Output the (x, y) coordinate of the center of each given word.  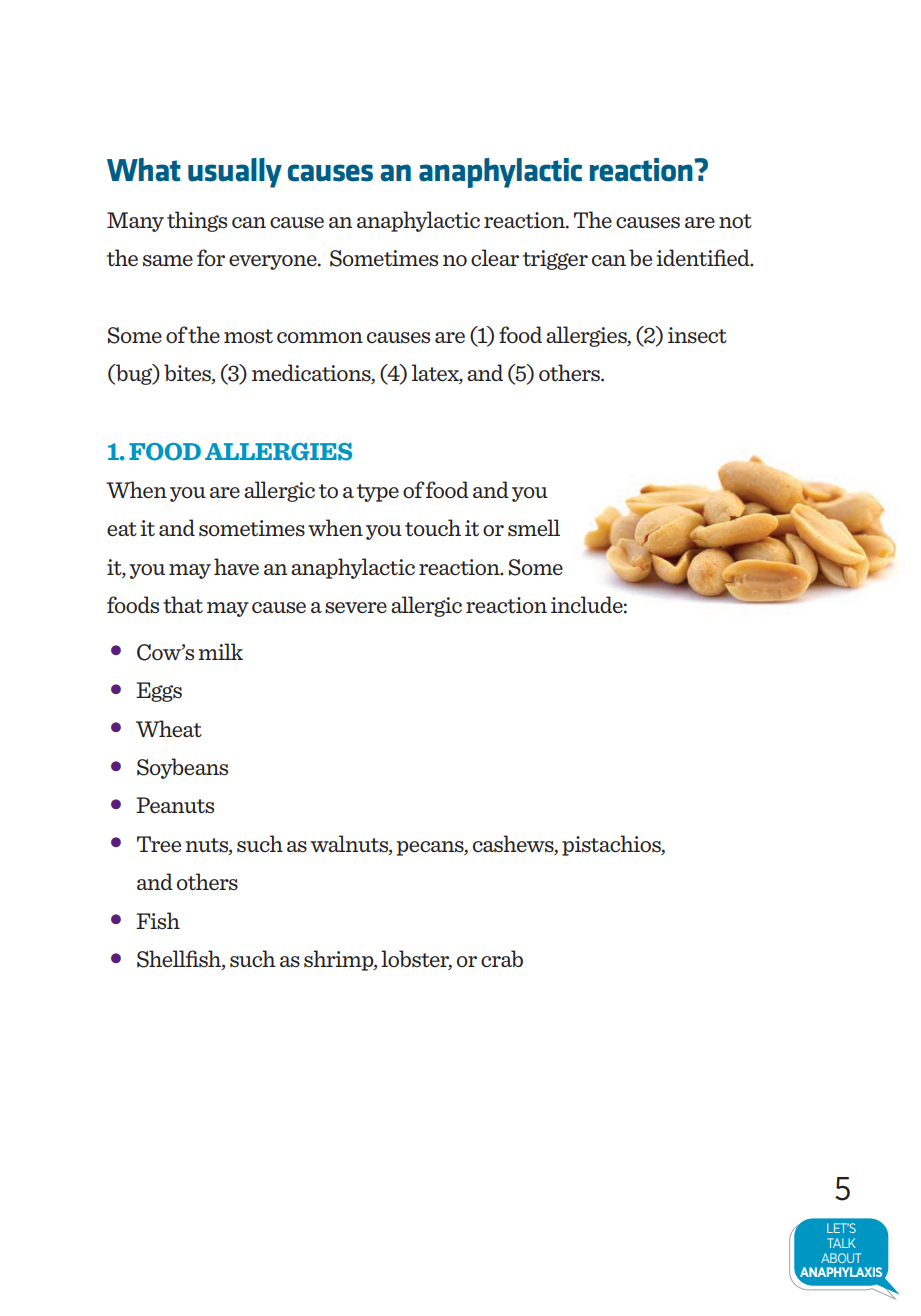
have (236, 566)
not (735, 221)
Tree (159, 844)
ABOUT (841, 1258)
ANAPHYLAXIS (840, 1273)
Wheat (169, 728)
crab (502, 958)
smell (534, 527)
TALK (841, 1243)
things (197, 221)
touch (433, 527)
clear (495, 257)
